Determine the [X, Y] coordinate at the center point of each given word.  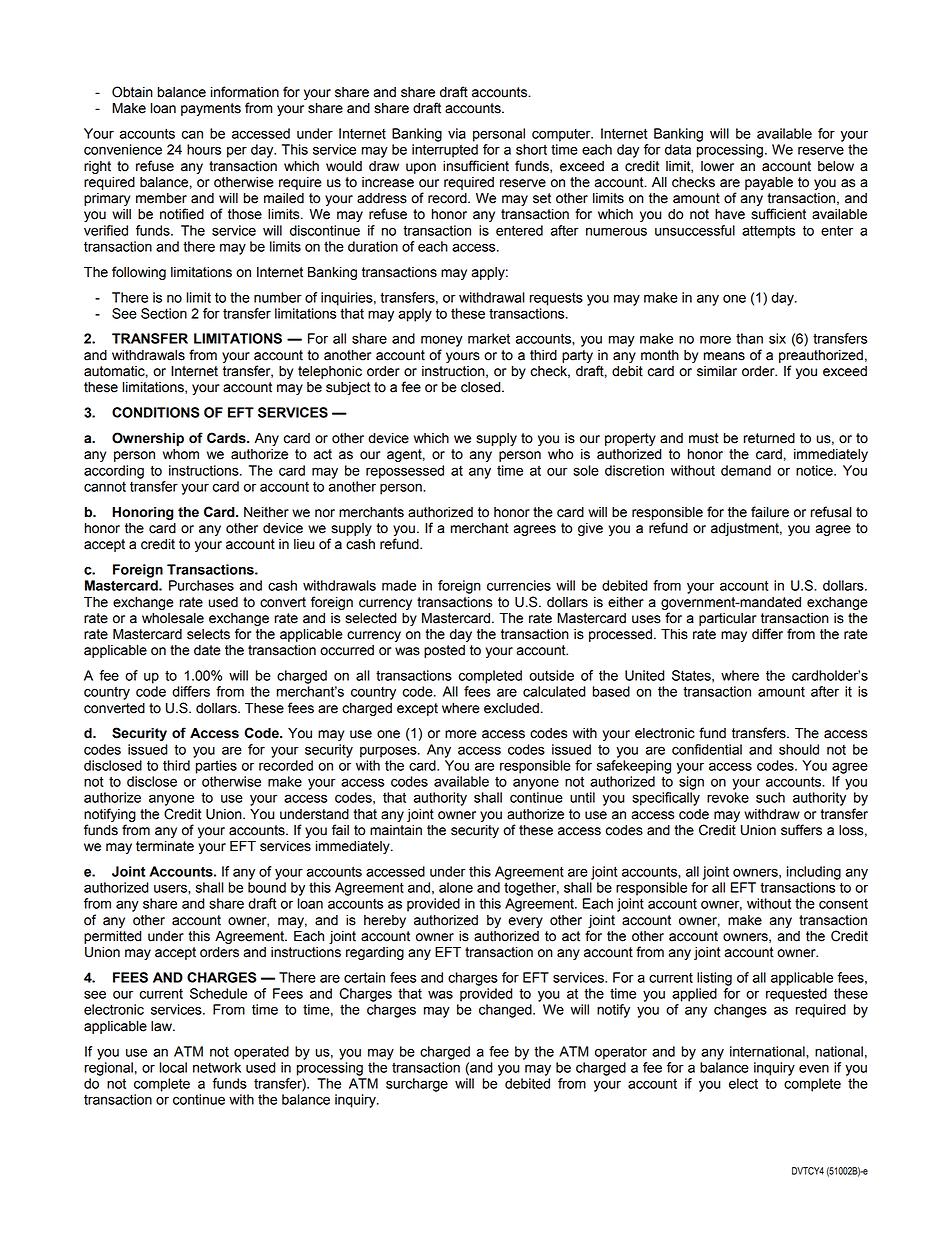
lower [717, 166]
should [799, 749]
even [814, 1068]
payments [211, 109]
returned [769, 438]
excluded [511, 708]
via [457, 133]
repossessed [405, 472]
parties [216, 767]
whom [181, 454]
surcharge [417, 1085]
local [173, 1067]
